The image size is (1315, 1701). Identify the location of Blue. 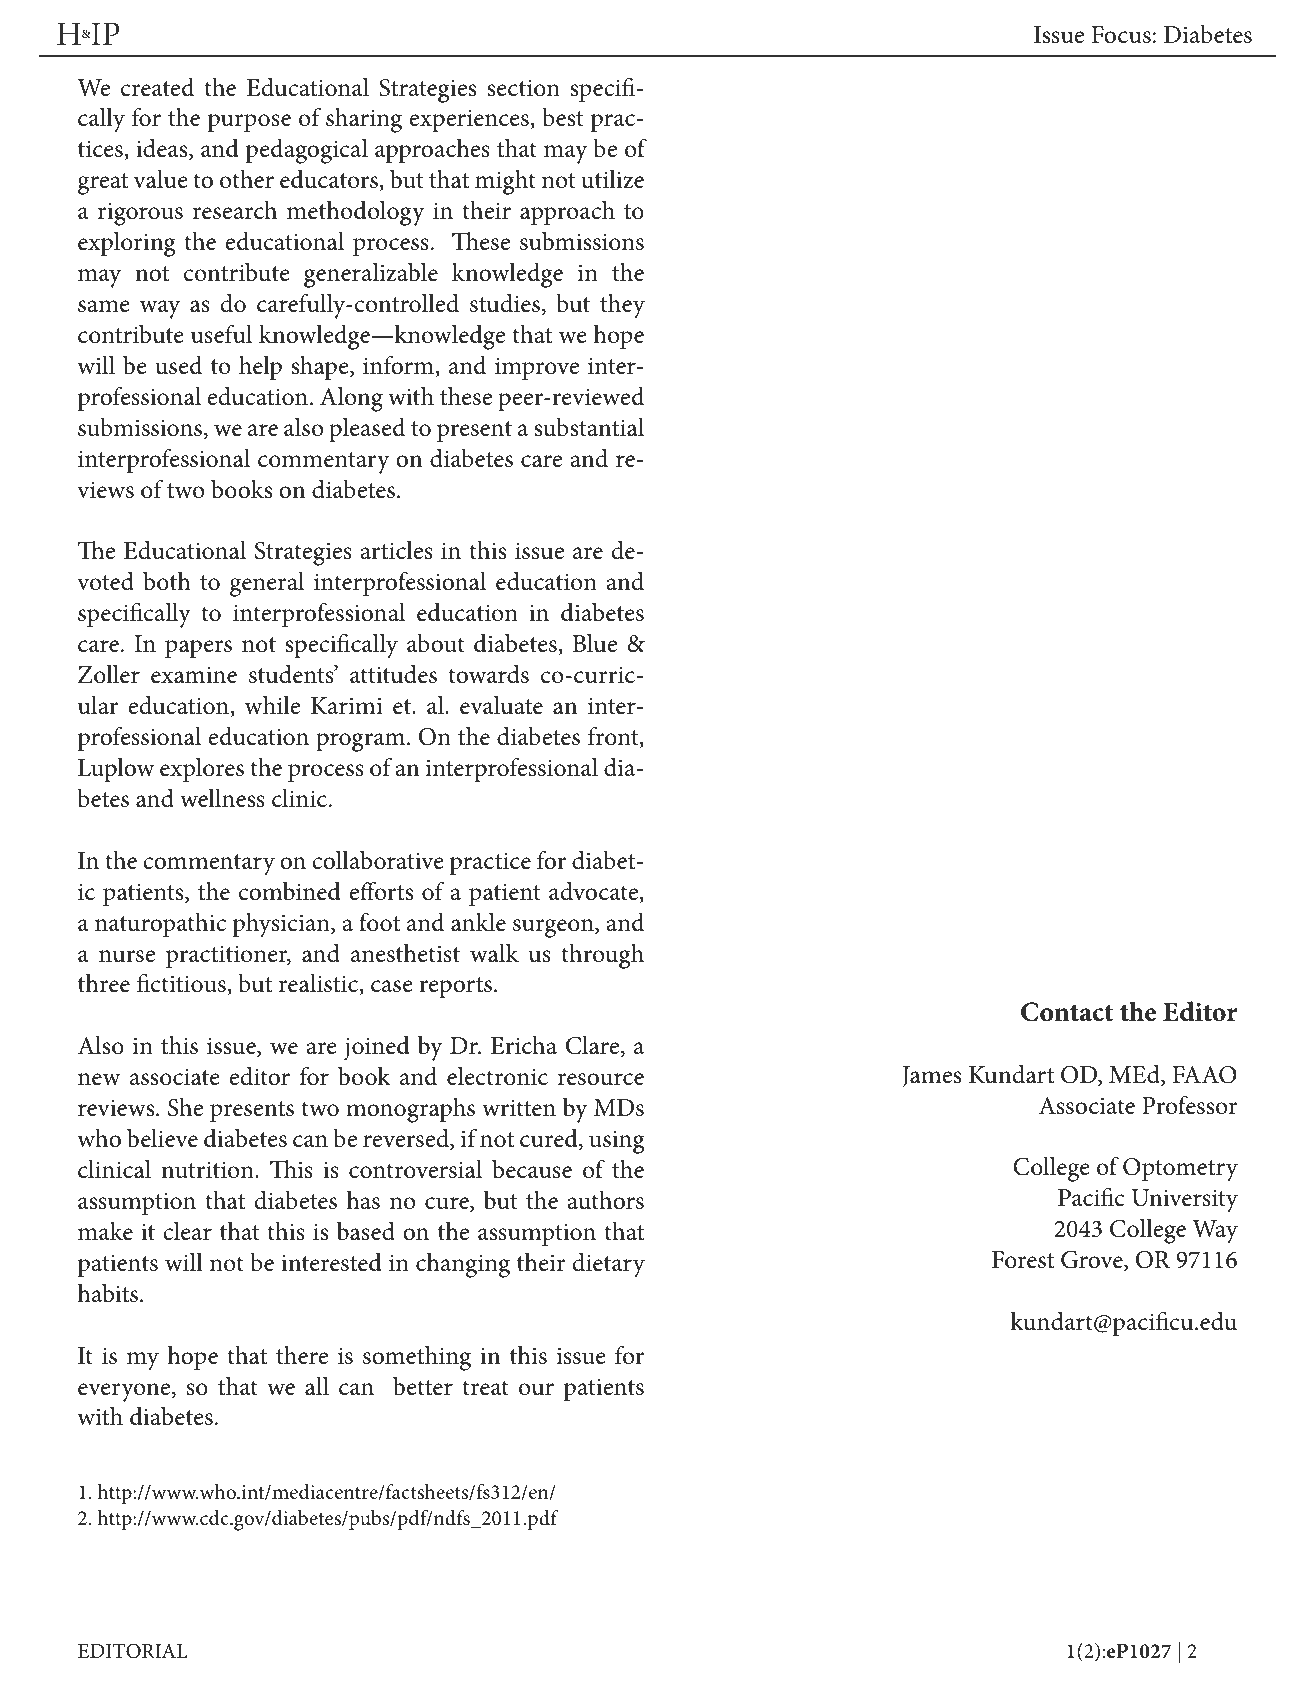
(594, 643).
